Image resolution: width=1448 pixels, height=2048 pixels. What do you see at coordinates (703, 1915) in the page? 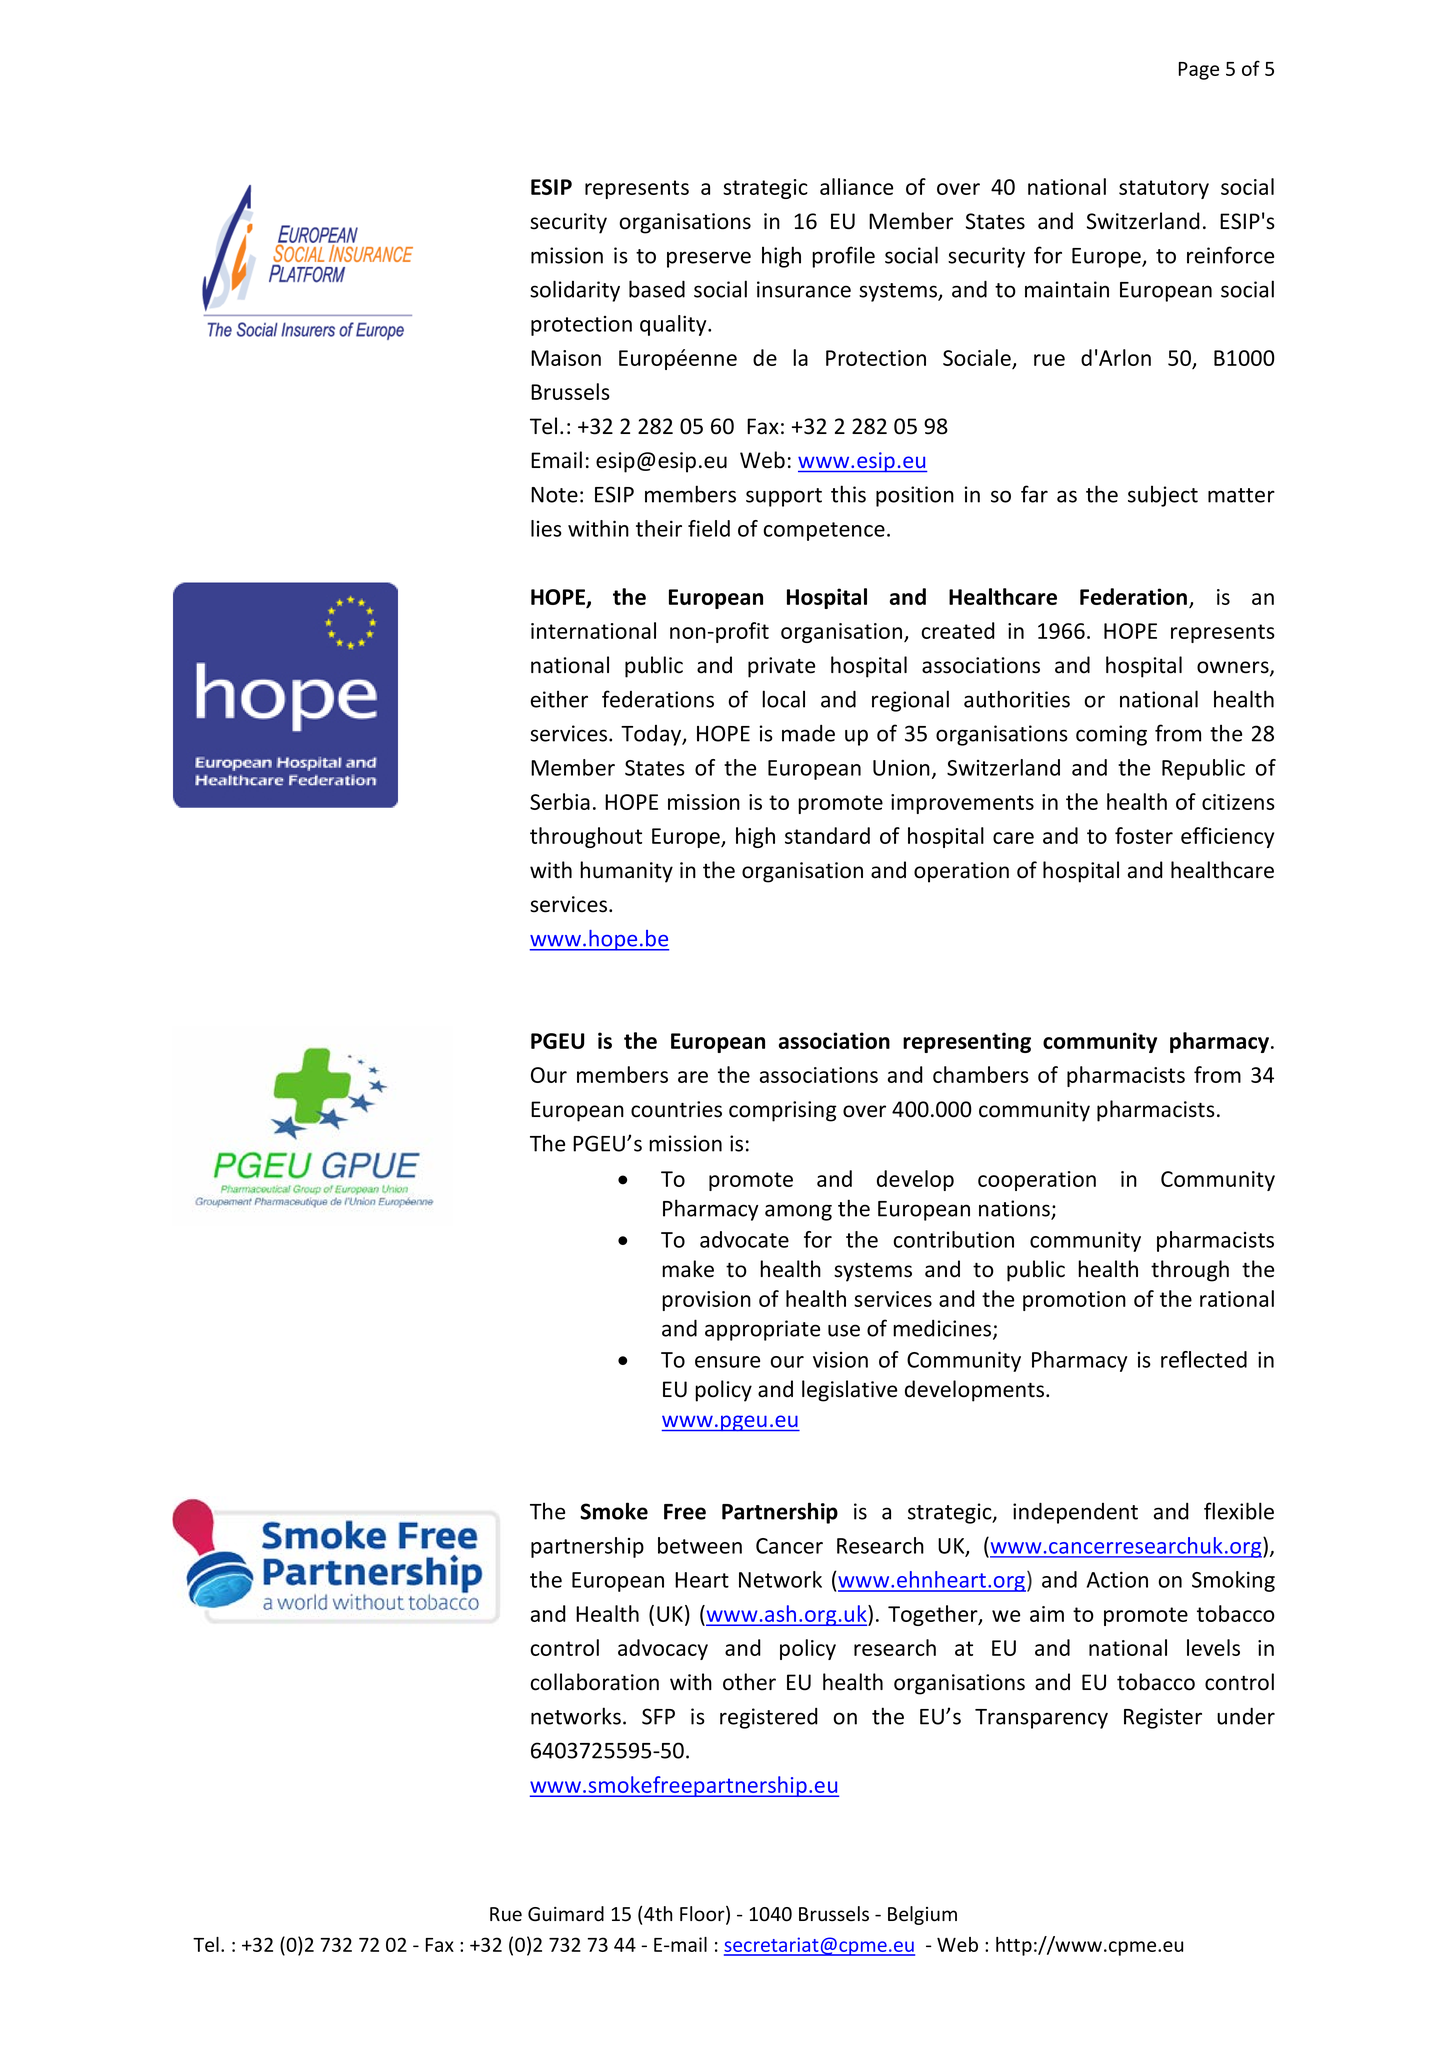
I see `Floor` at bounding box center [703, 1915].
